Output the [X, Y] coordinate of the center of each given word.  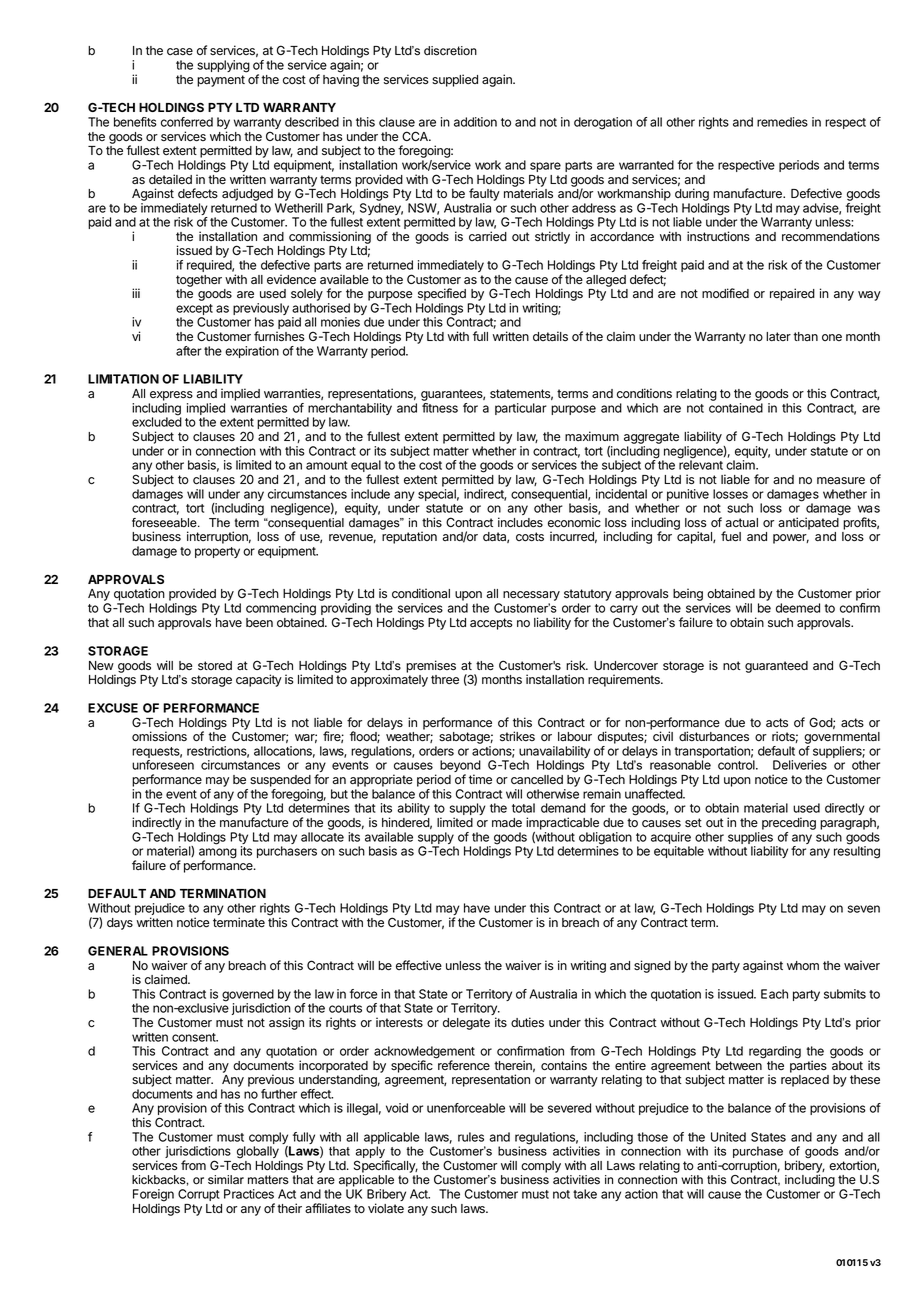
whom [803, 965]
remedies [782, 122]
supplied [455, 80]
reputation [409, 537]
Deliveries [800, 765]
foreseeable [165, 523]
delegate [466, 1024]
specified [442, 294]
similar [226, 1180]
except [194, 311]
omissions [159, 736]
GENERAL [118, 951]
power [791, 539]
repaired [792, 294]
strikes [517, 736]
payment [221, 81]
